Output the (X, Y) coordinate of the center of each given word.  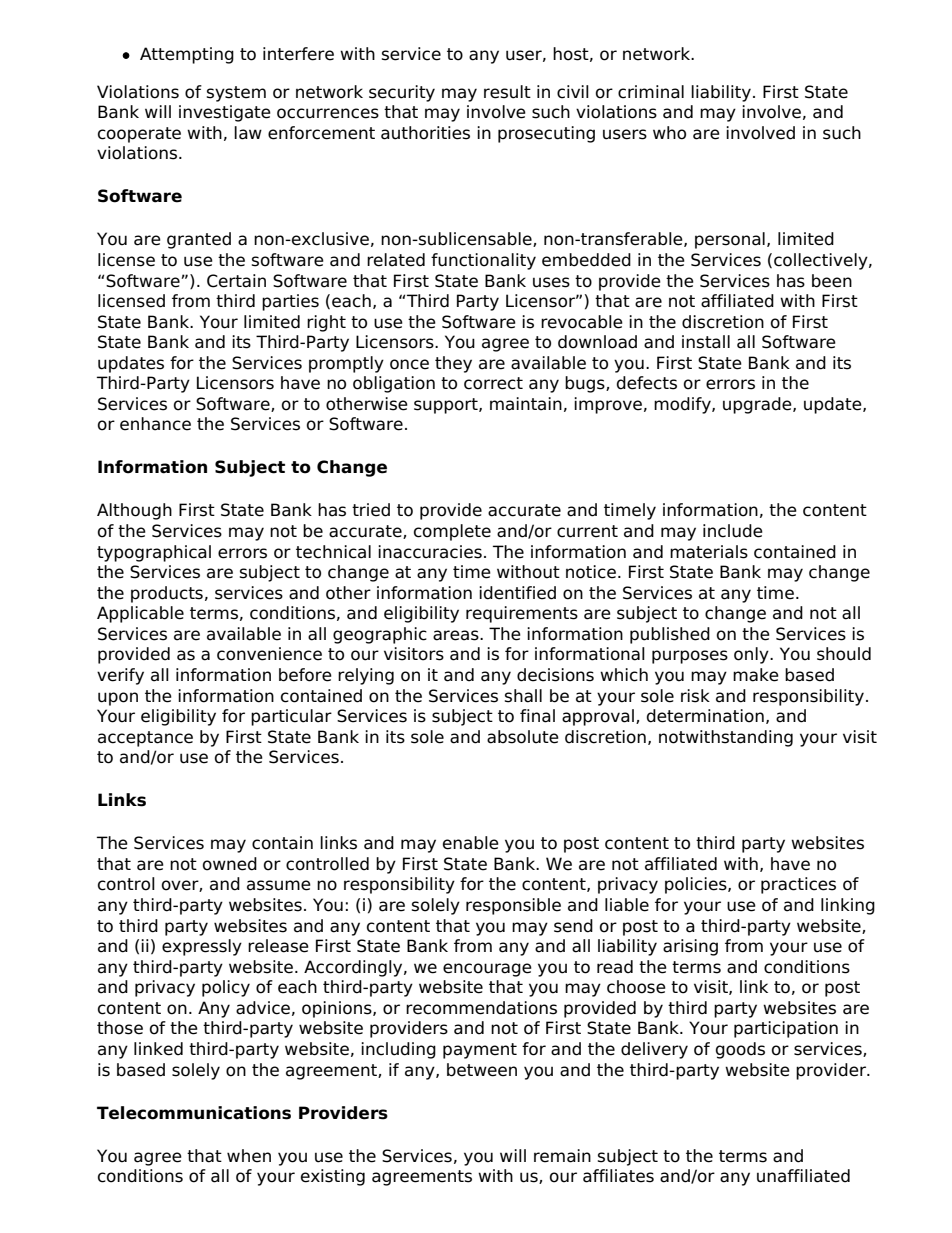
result (507, 92)
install (706, 342)
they (453, 364)
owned (230, 864)
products (167, 594)
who (669, 133)
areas (457, 635)
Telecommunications (194, 1113)
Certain (236, 281)
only (752, 655)
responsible (513, 906)
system (236, 94)
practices (798, 885)
